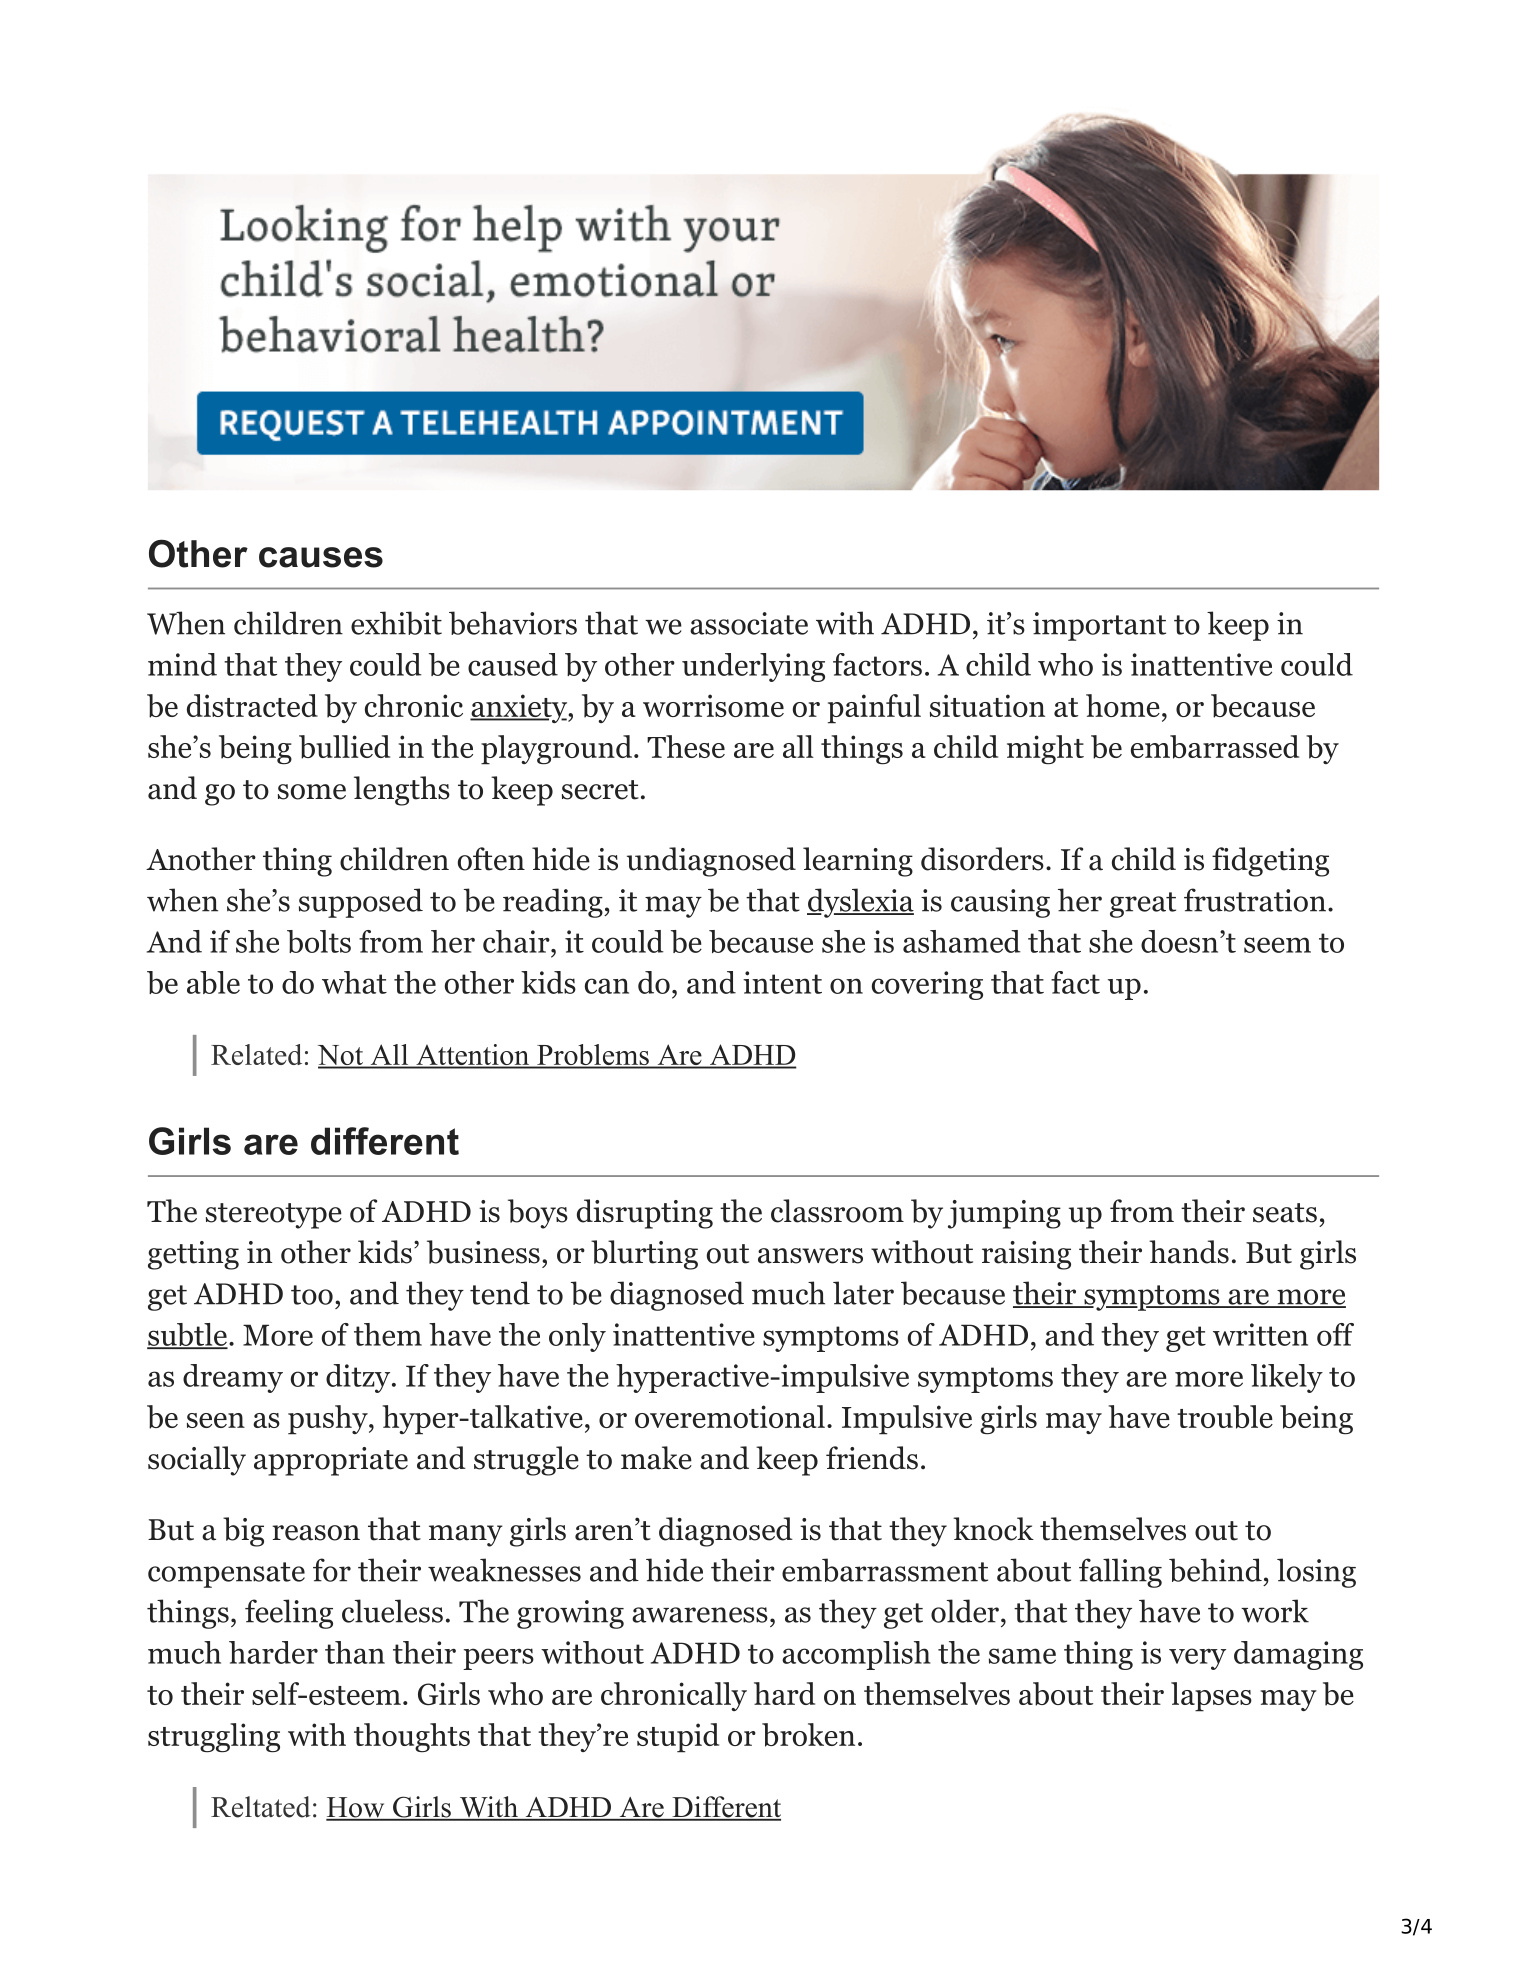 The width and height of the document is (1527, 1976). Describe the element at coordinates (356, 1808) in the document. I see `How` at that location.
